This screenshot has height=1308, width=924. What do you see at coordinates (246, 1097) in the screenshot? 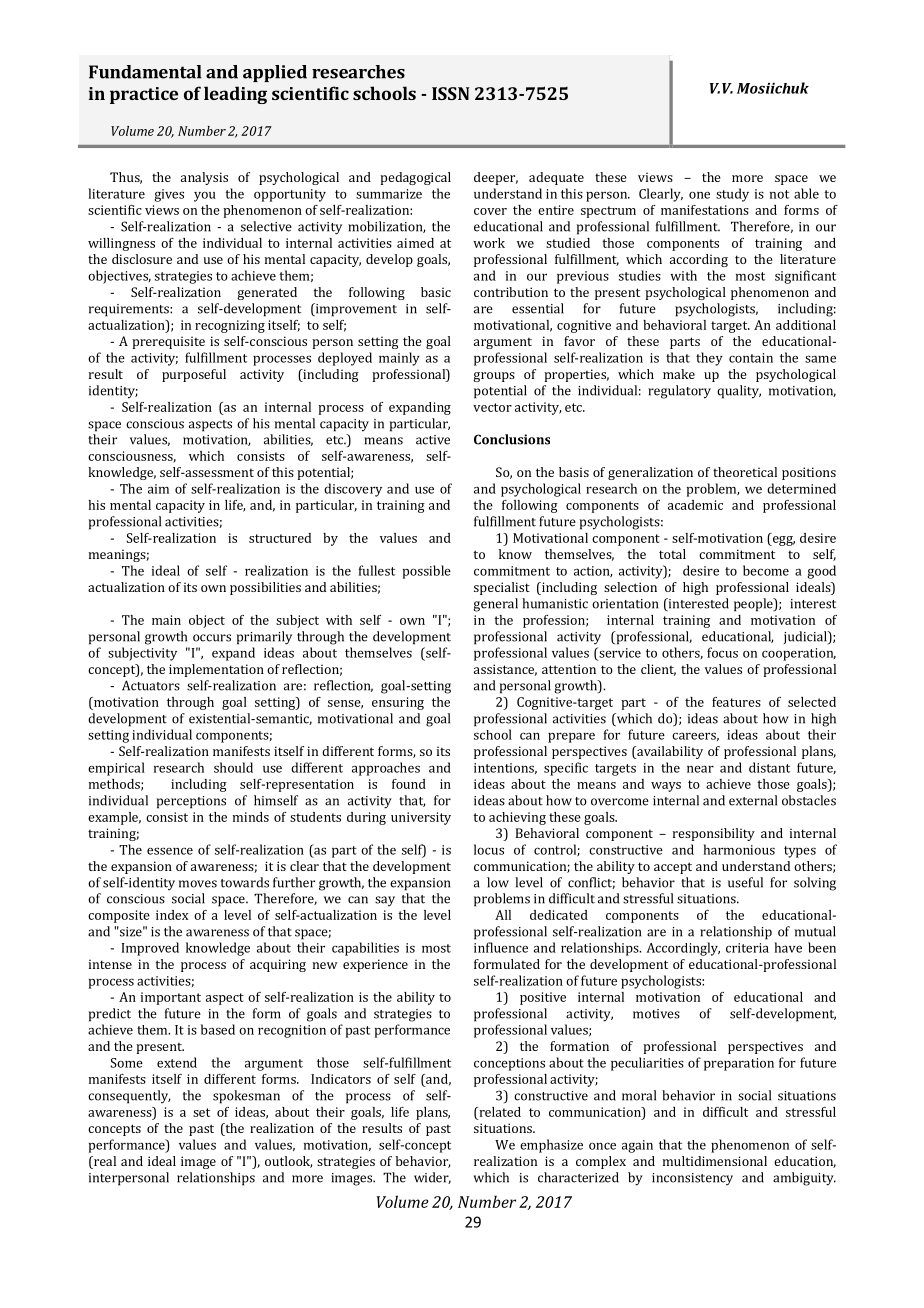
I see `spokesman` at bounding box center [246, 1097].
